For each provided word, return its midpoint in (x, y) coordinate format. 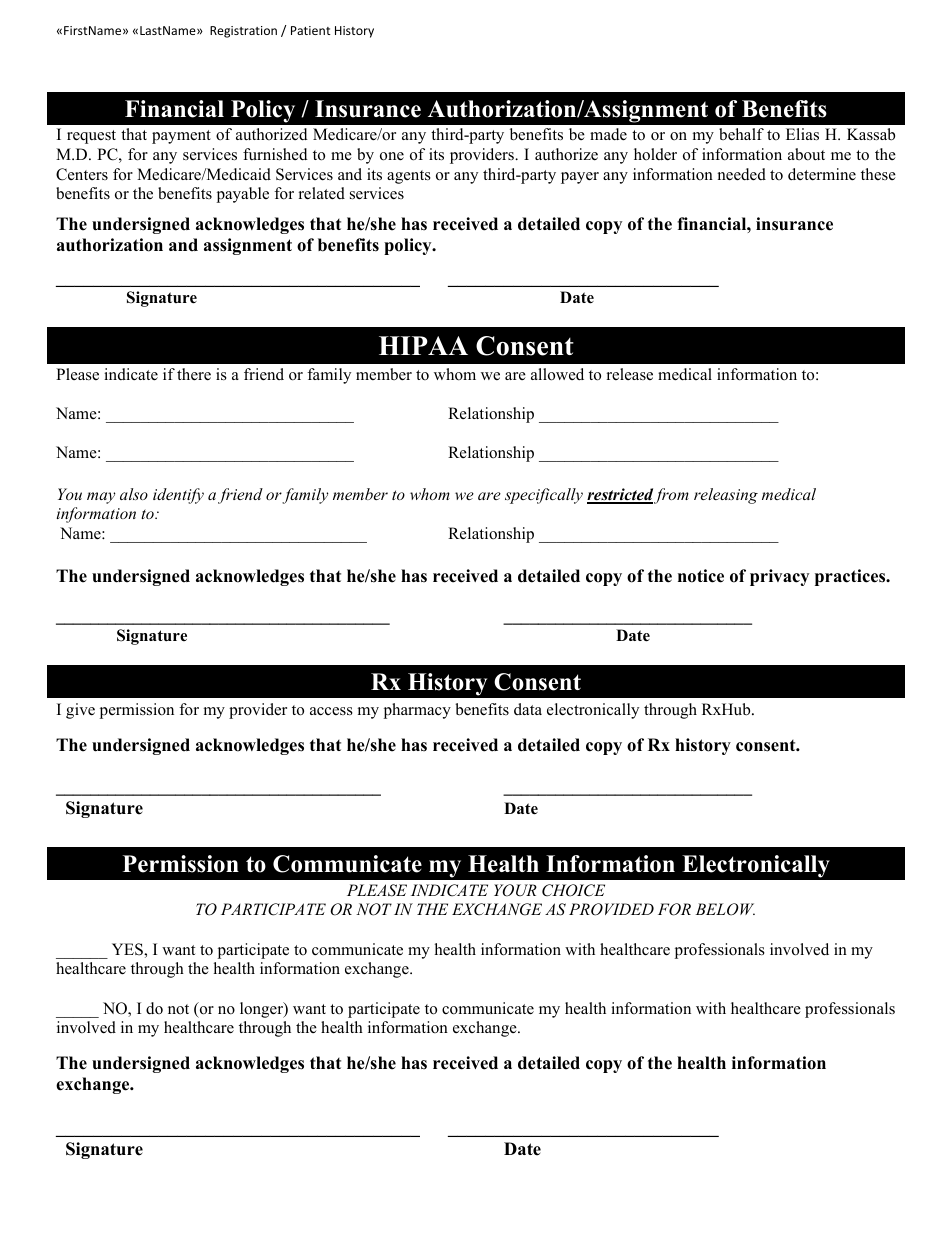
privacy (779, 577)
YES (128, 949)
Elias (802, 134)
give (80, 711)
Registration (243, 32)
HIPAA (423, 345)
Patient (311, 30)
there (194, 374)
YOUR (515, 890)
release (630, 374)
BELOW (725, 909)
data (528, 709)
